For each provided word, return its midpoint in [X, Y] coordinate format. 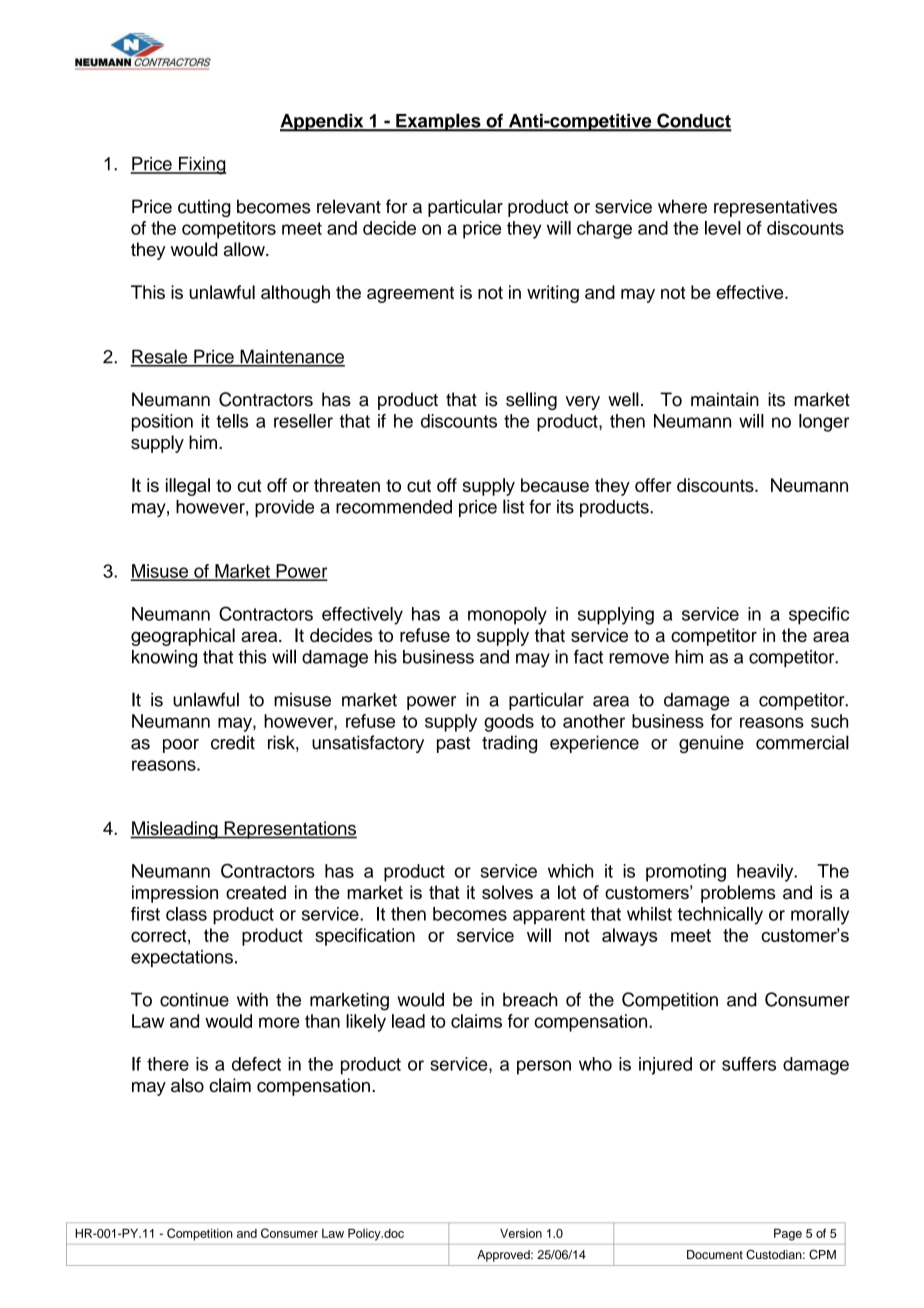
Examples [438, 122]
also [187, 1085]
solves [507, 892]
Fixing [201, 166]
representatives [775, 208]
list [513, 506]
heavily [766, 873]
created [256, 892]
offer [653, 485]
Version [521, 1233]
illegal [188, 487]
